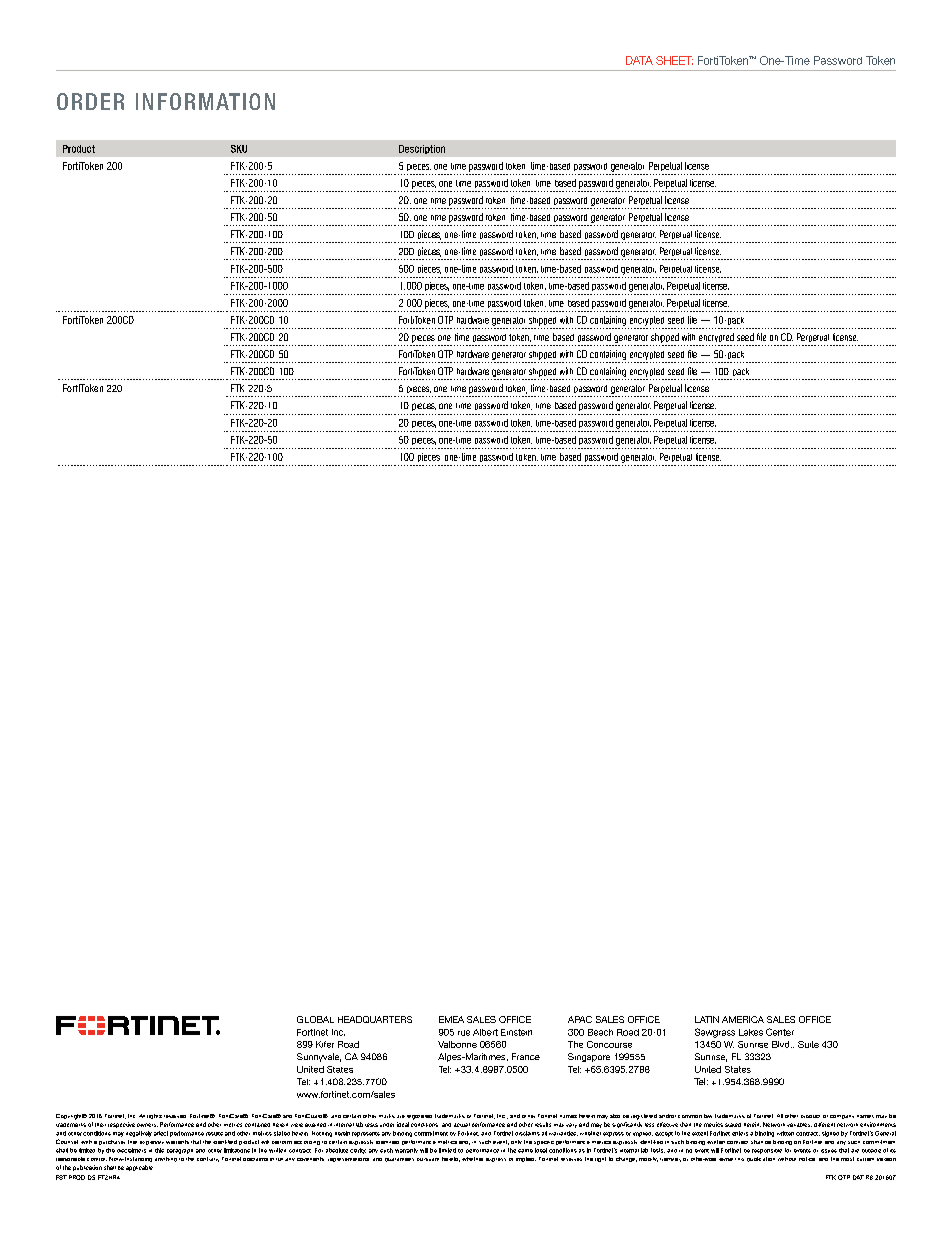  Describe the element at coordinates (161, 1133) in the document. I see `affect` at that location.
